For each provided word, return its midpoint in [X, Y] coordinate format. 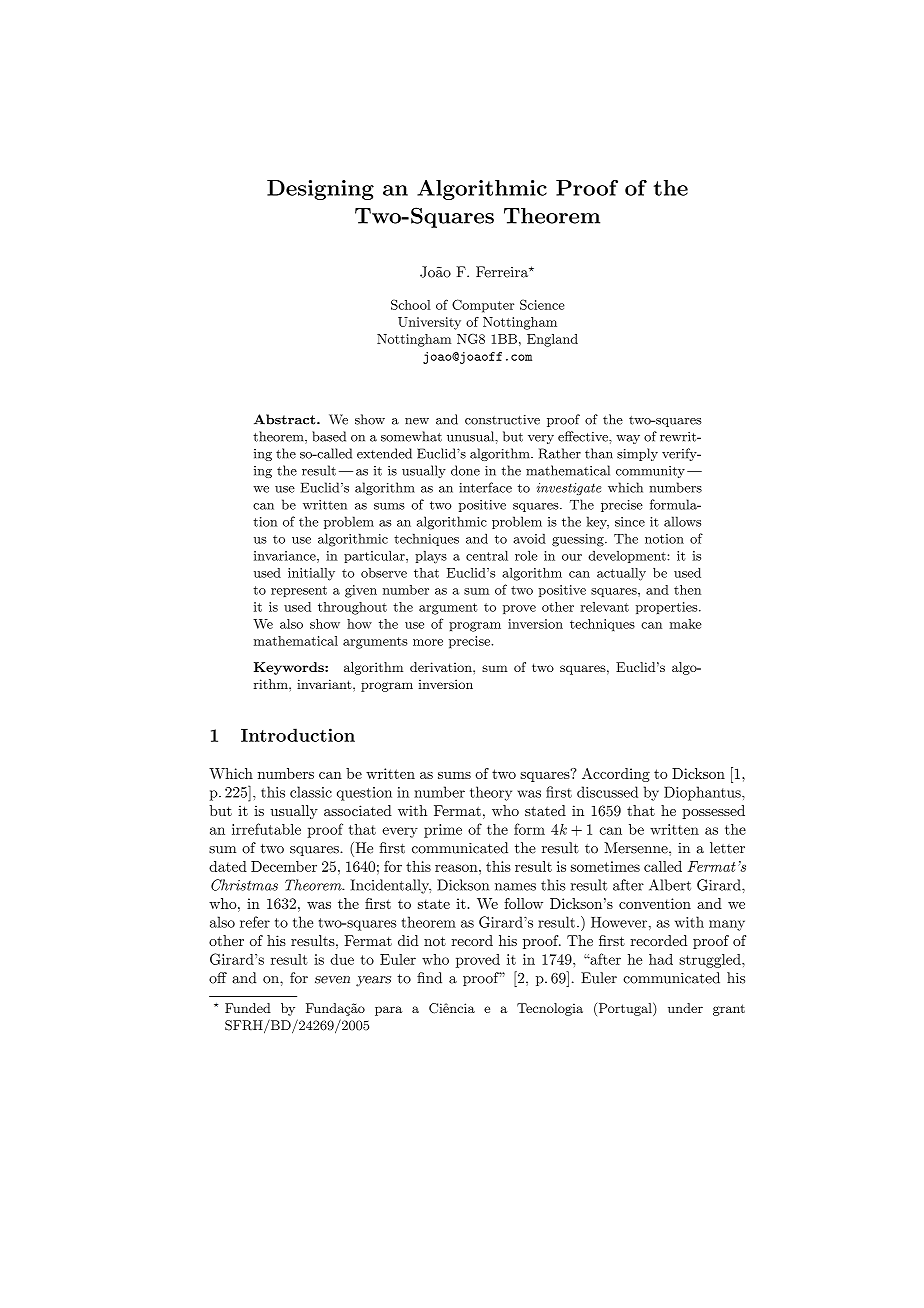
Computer [483, 306]
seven [332, 980]
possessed [713, 812]
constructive [502, 420]
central [487, 555]
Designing [320, 190]
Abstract [286, 419]
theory [491, 793]
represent [299, 591]
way [628, 439]
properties [668, 608]
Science [542, 304]
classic [311, 792]
